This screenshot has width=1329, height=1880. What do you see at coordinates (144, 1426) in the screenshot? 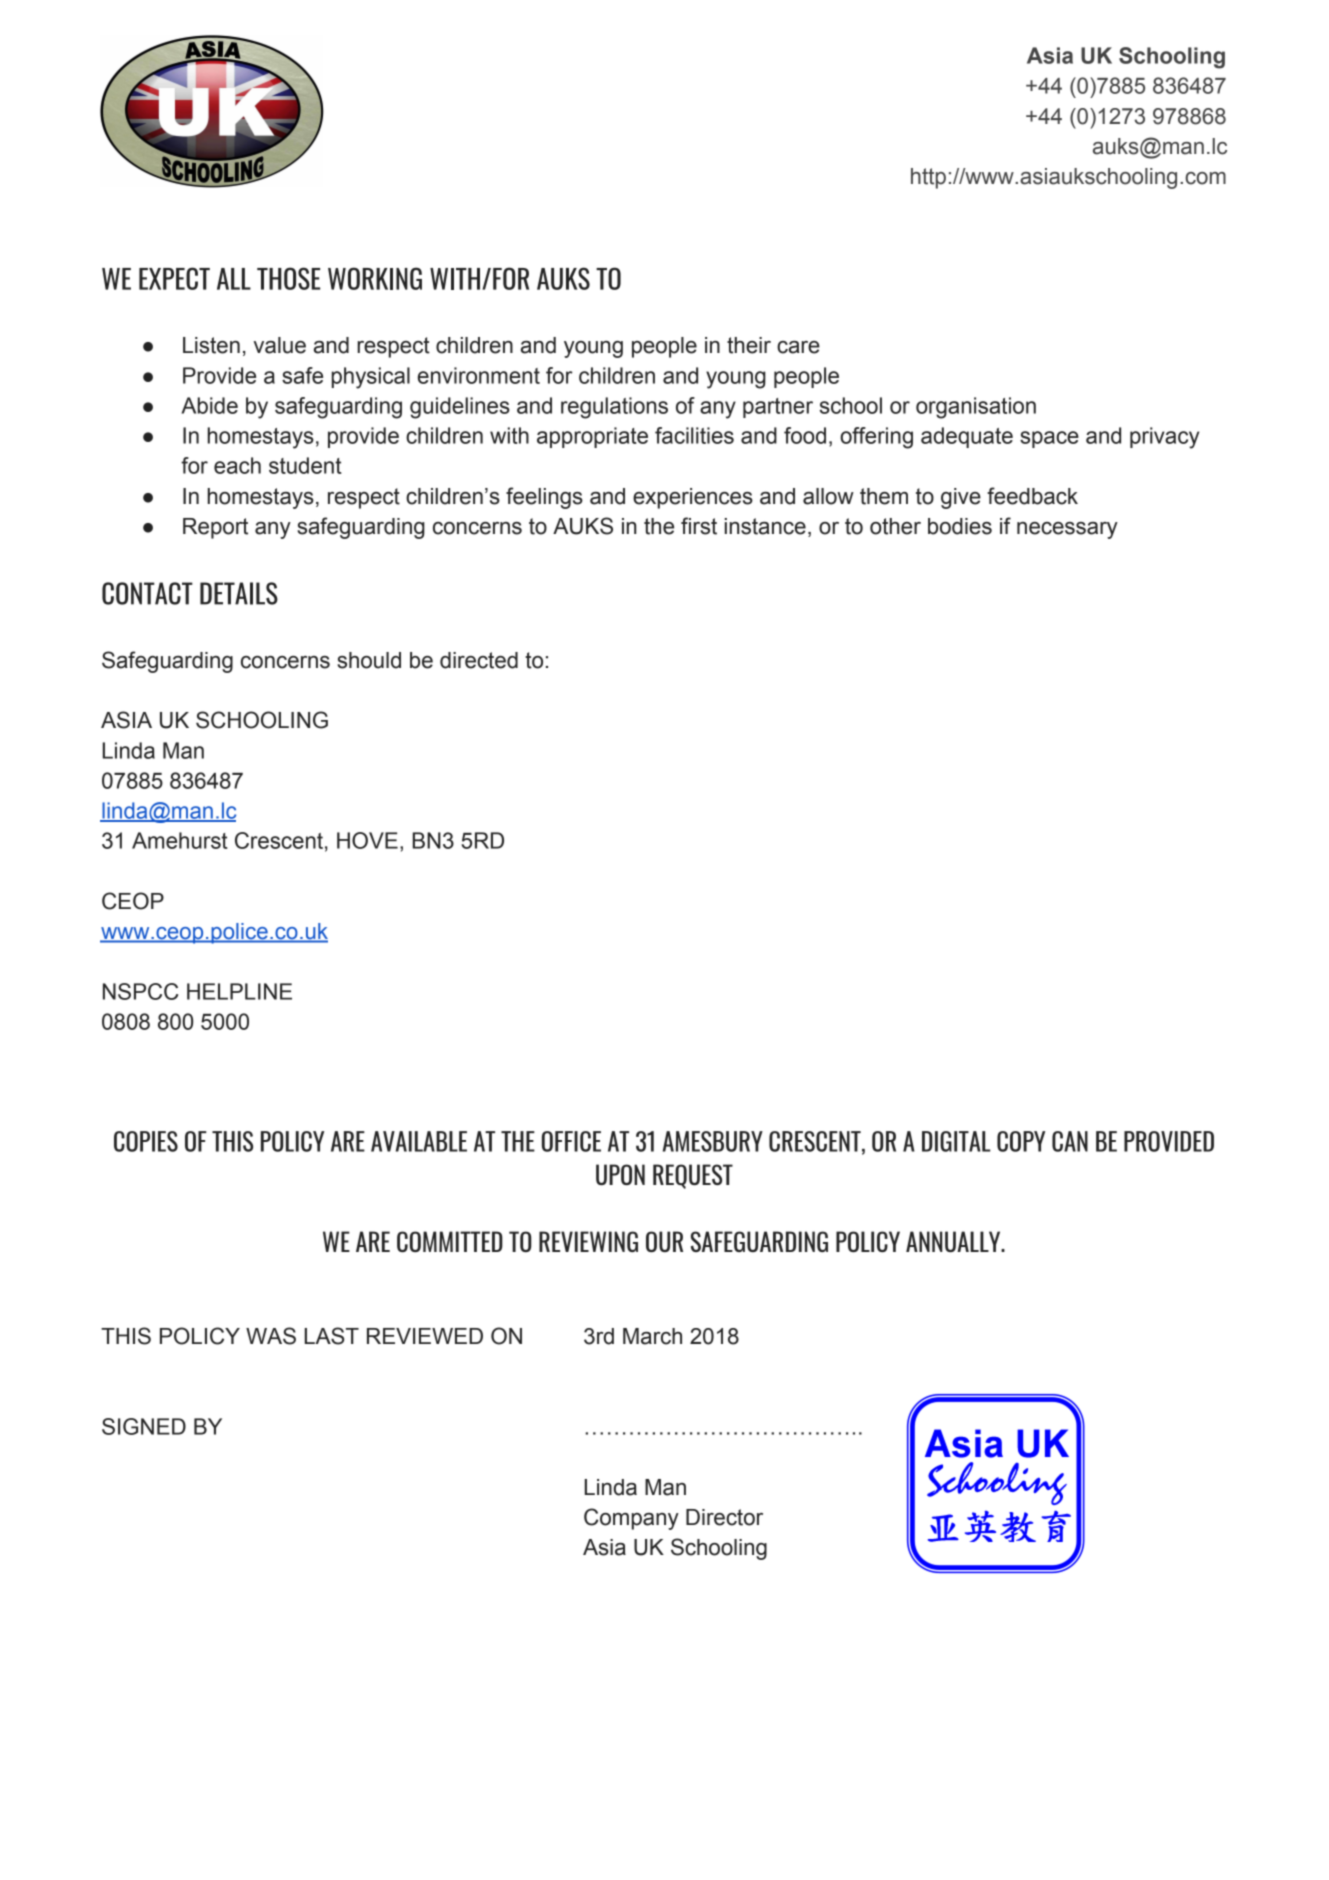
I see `SIGNED` at bounding box center [144, 1426].
